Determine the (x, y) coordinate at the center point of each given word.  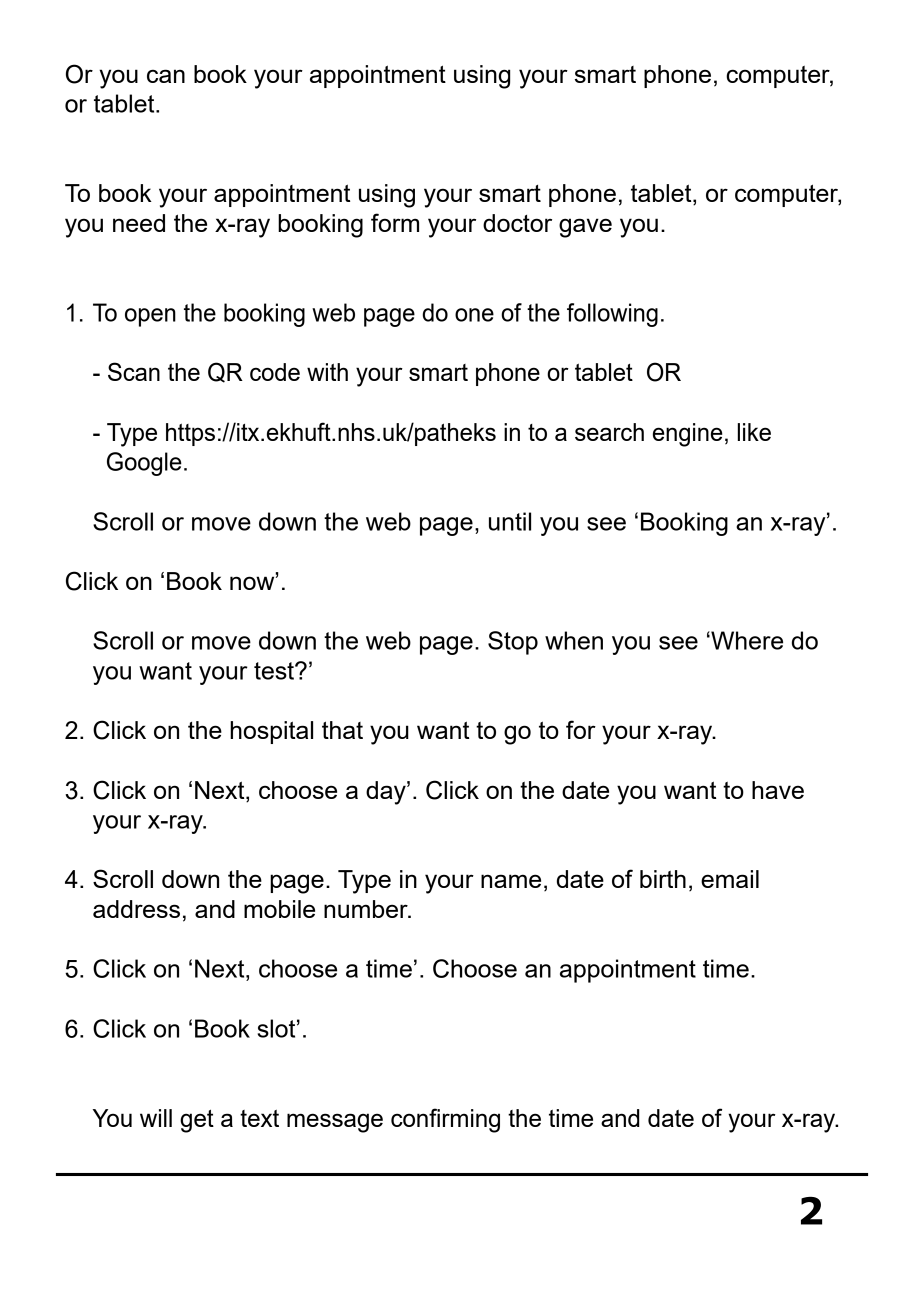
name (511, 881)
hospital (271, 732)
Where (746, 640)
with (327, 372)
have (778, 790)
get (197, 1121)
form (395, 222)
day (387, 793)
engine (687, 435)
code (275, 372)
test (275, 671)
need (139, 223)
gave (585, 228)
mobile (279, 909)
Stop (513, 643)
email (730, 879)
